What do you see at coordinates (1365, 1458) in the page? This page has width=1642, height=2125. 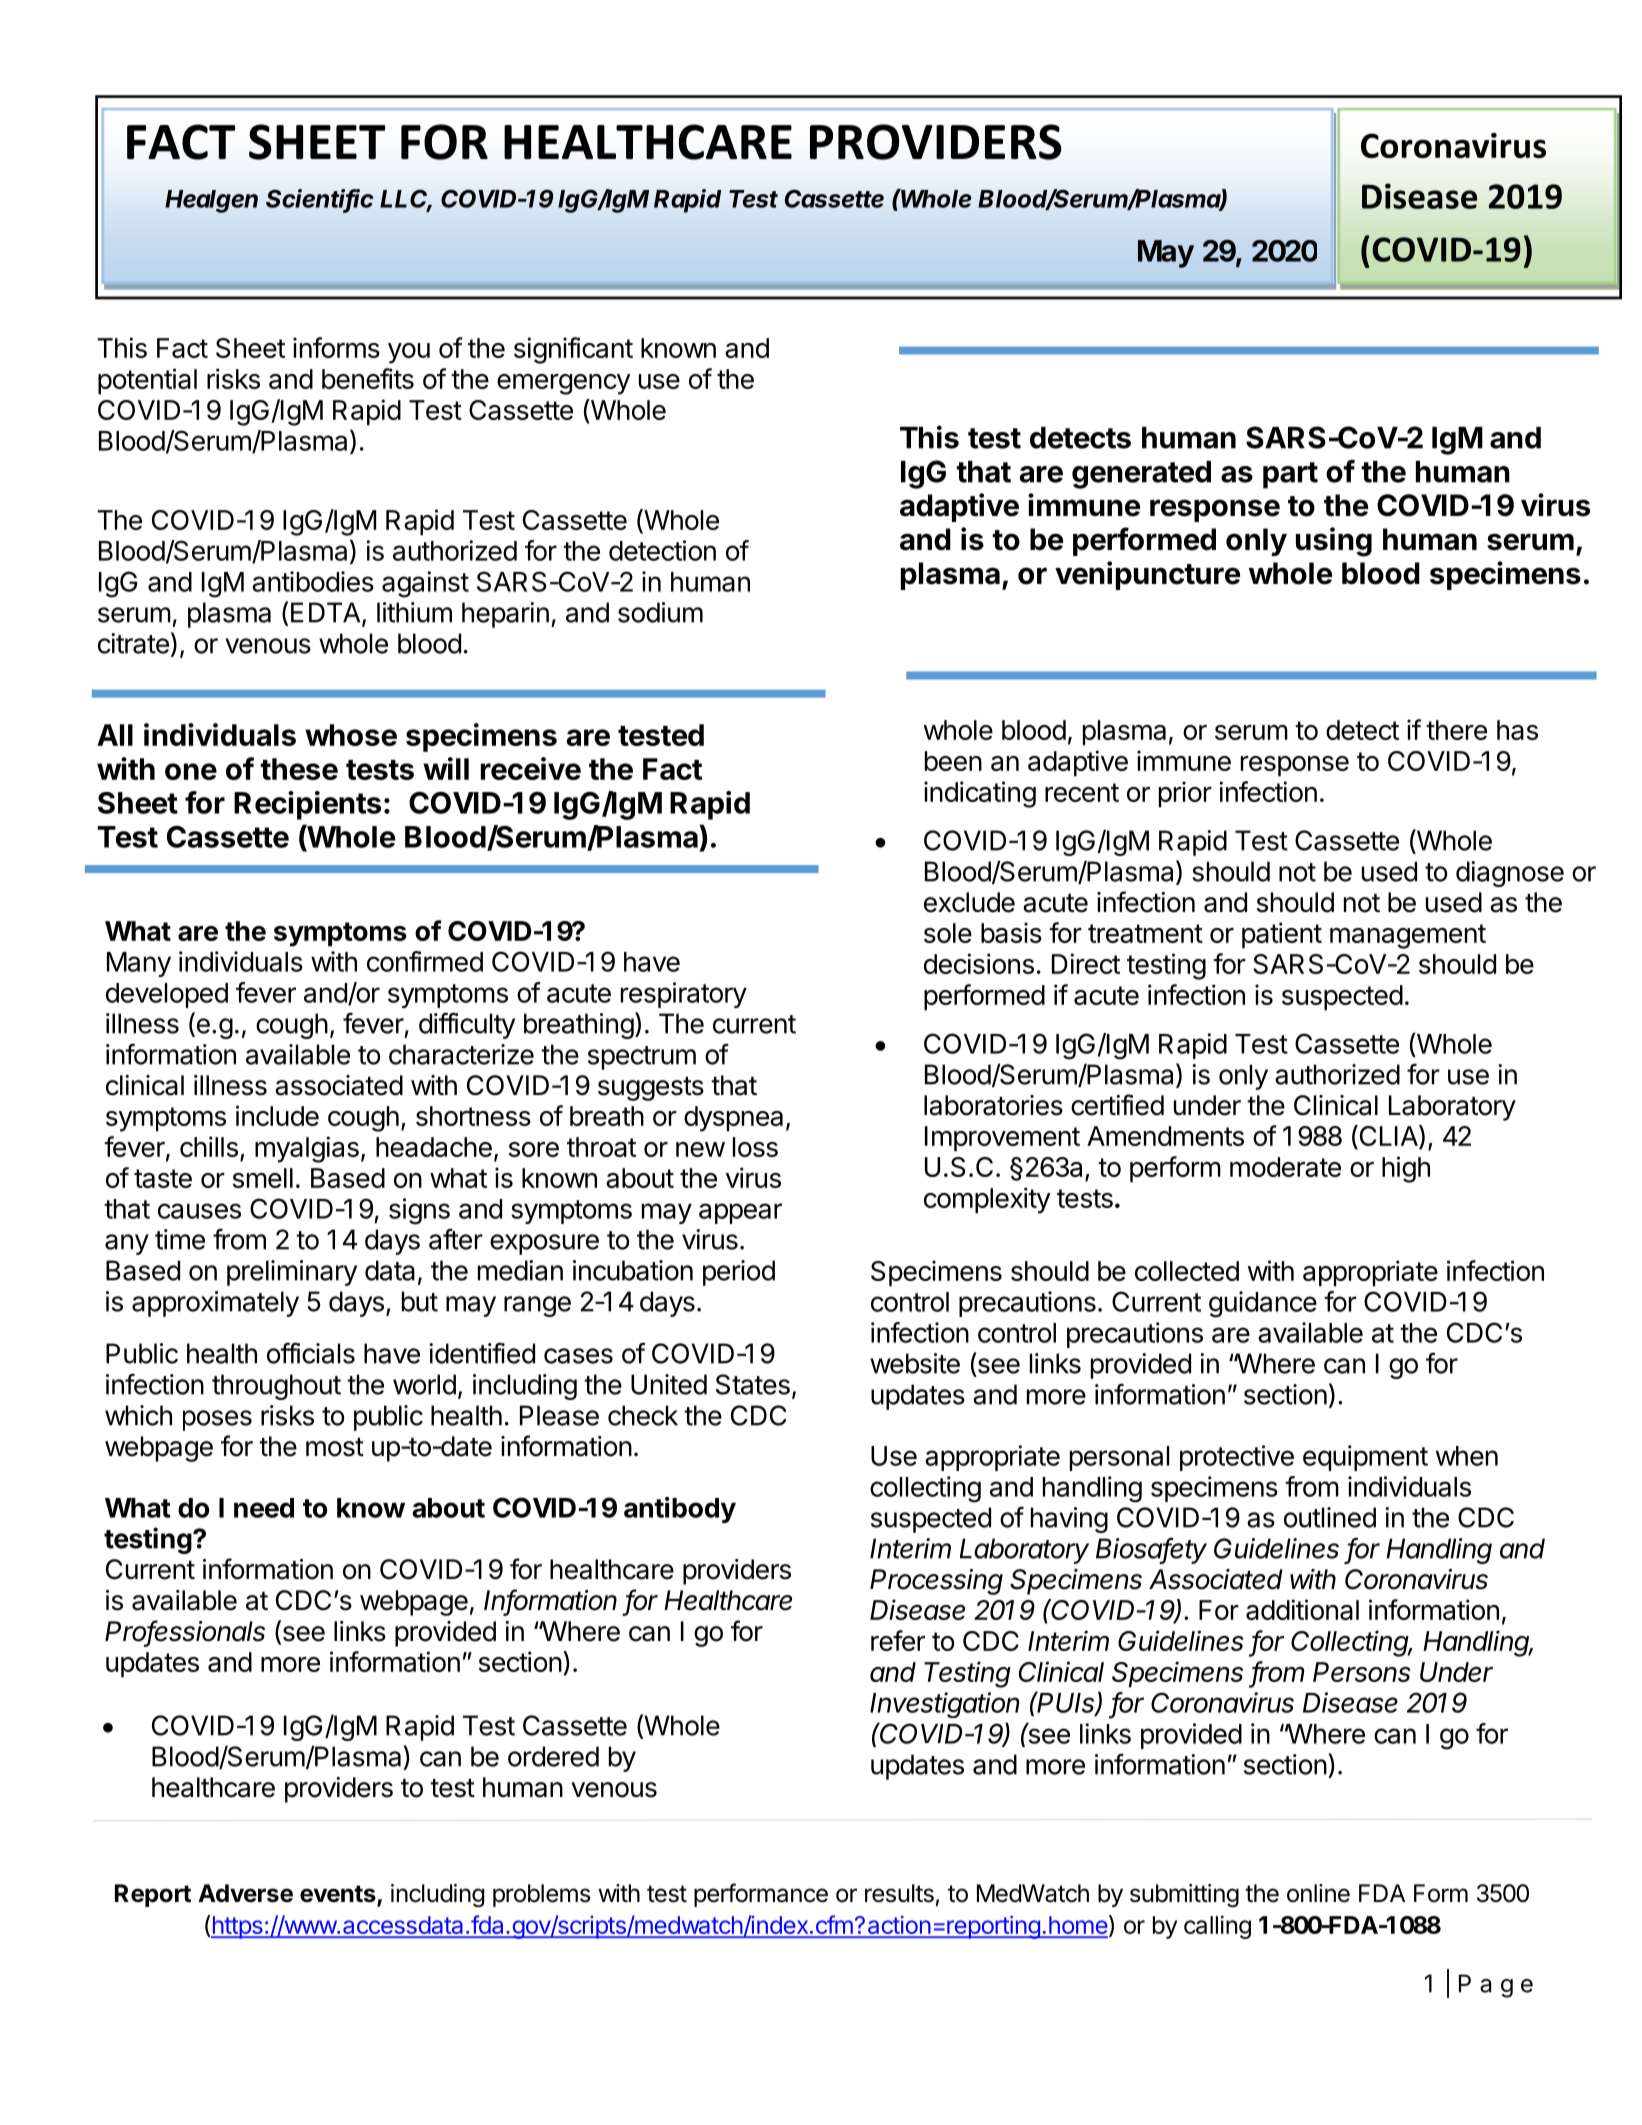 I see `equipment` at bounding box center [1365, 1458].
